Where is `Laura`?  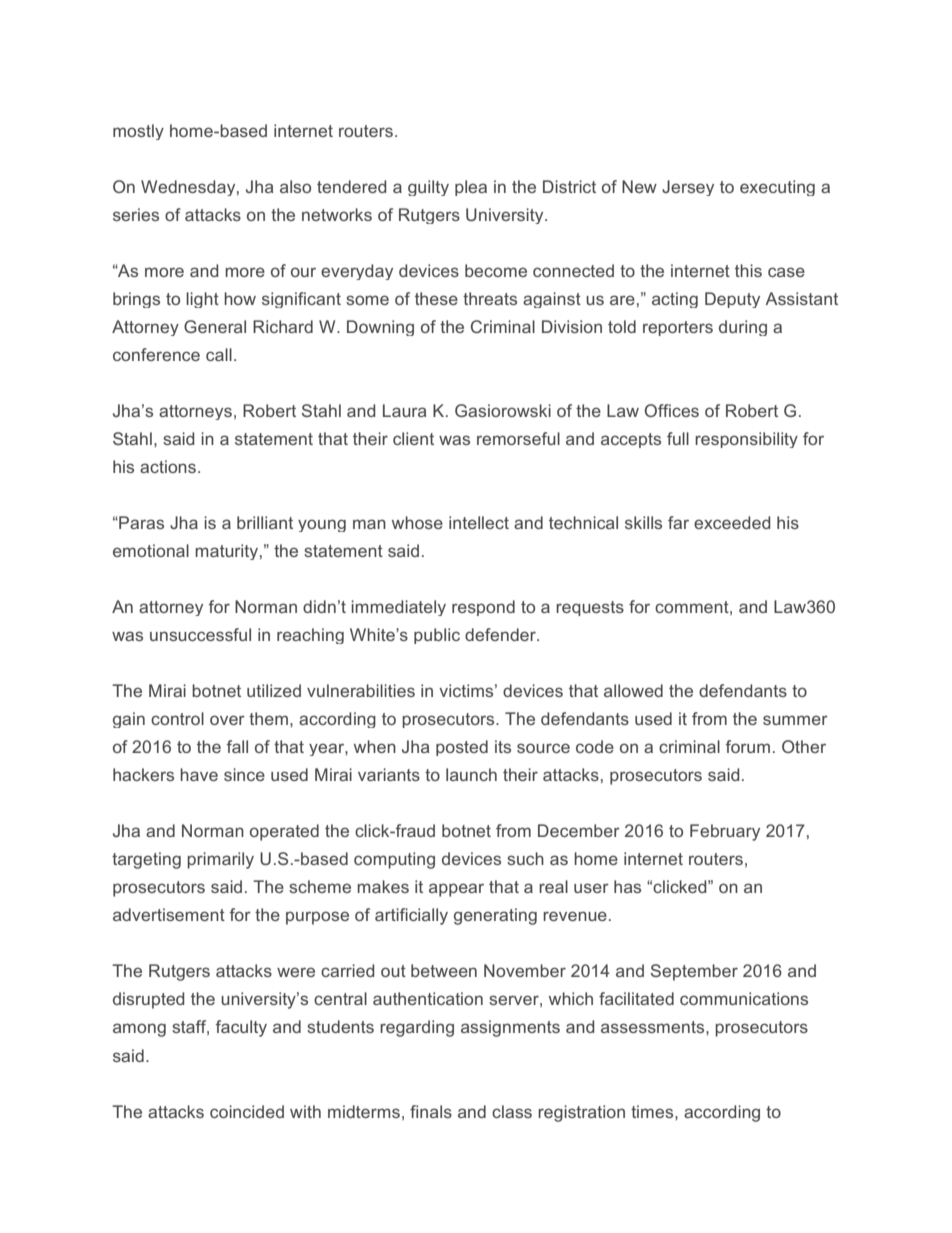
Laura is located at coordinates (404, 410).
